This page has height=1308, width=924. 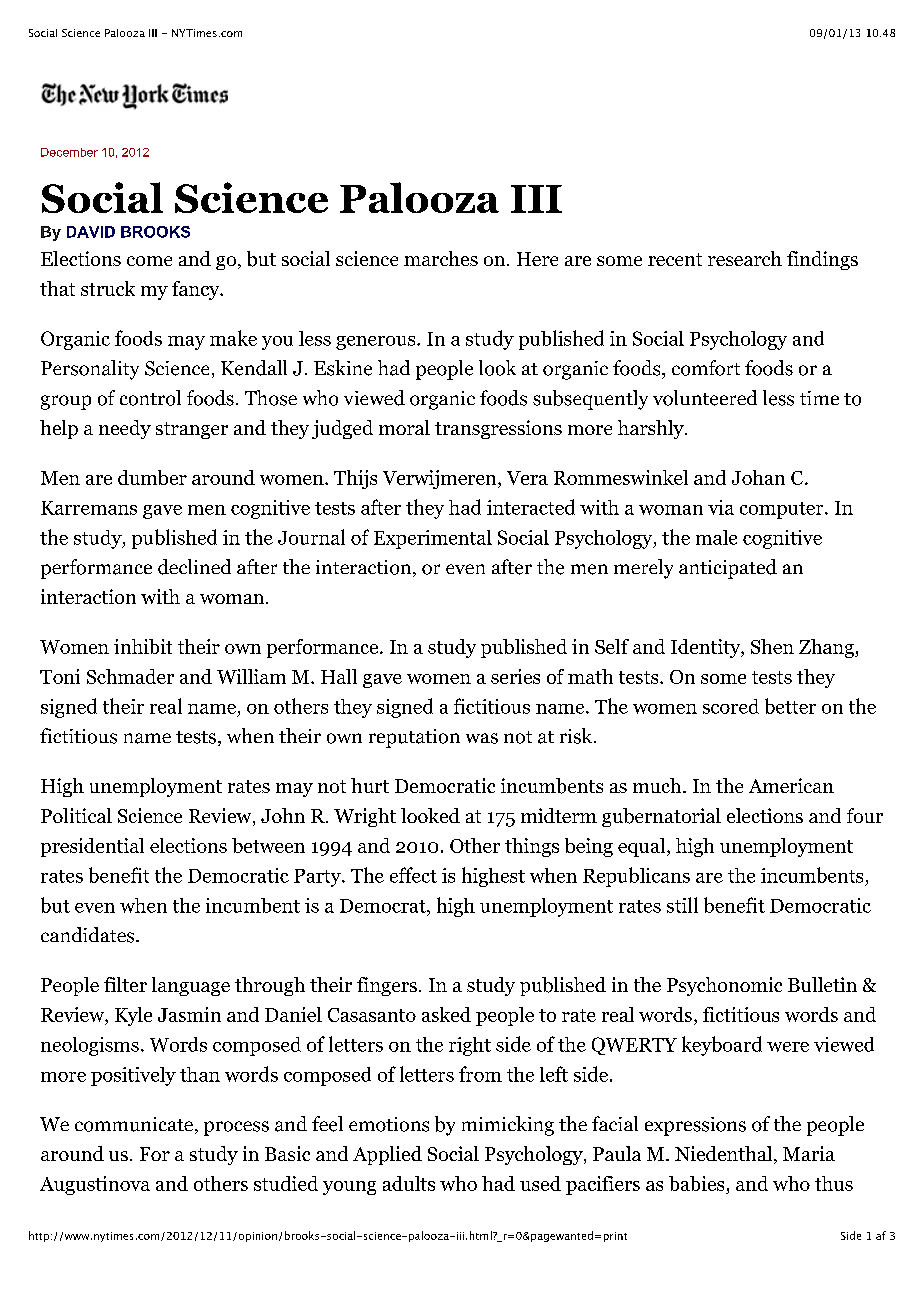 I want to click on Maria, so click(x=809, y=1153).
